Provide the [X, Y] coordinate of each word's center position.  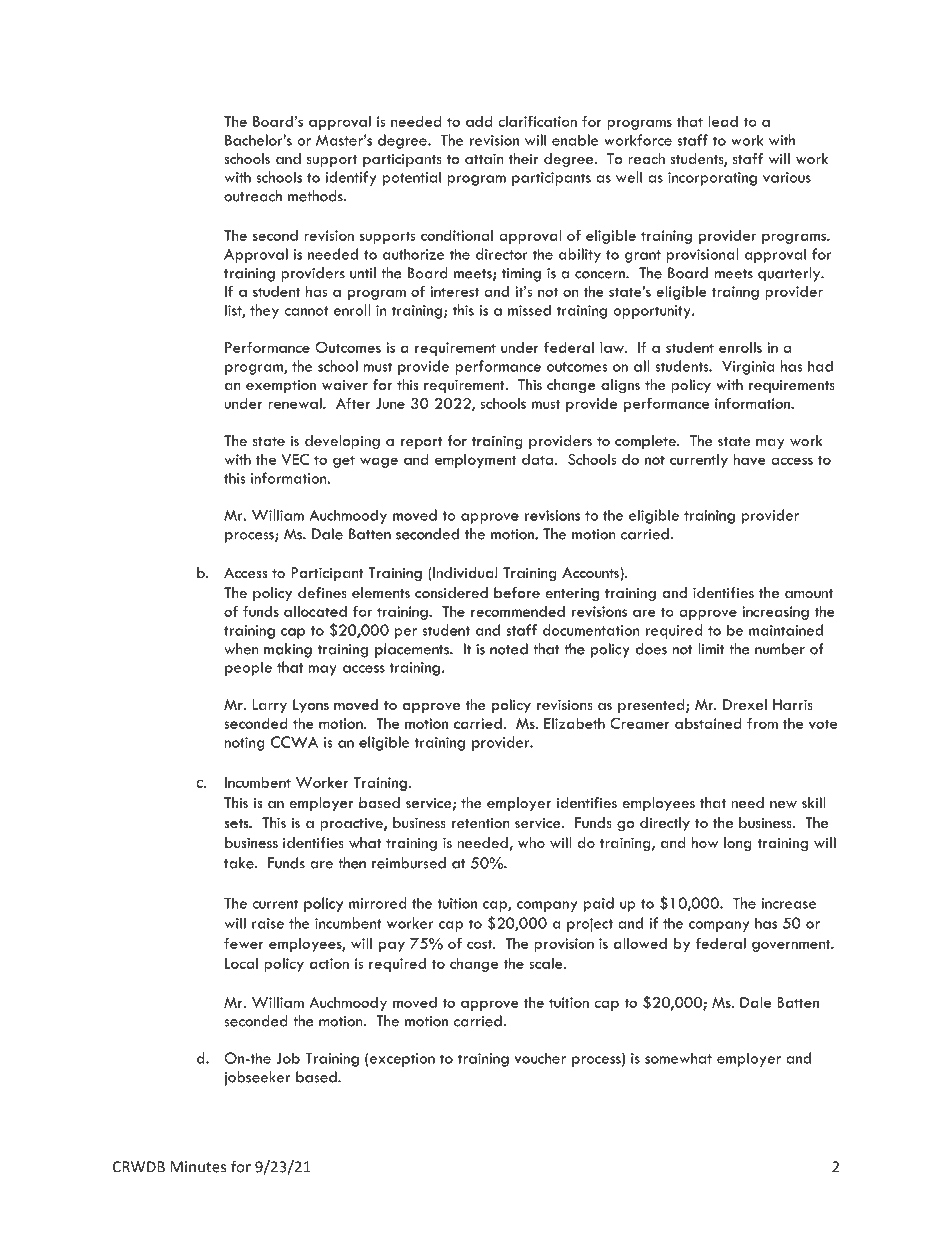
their [524, 158]
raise [268, 923]
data [539, 459]
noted [509, 649]
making [288, 650]
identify [350, 178]
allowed [640, 943]
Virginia [748, 368]
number [780, 649]
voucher [540, 1058]
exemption [281, 386]
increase [789, 903]
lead [723, 121]
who [531, 842]
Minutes [198, 1167]
